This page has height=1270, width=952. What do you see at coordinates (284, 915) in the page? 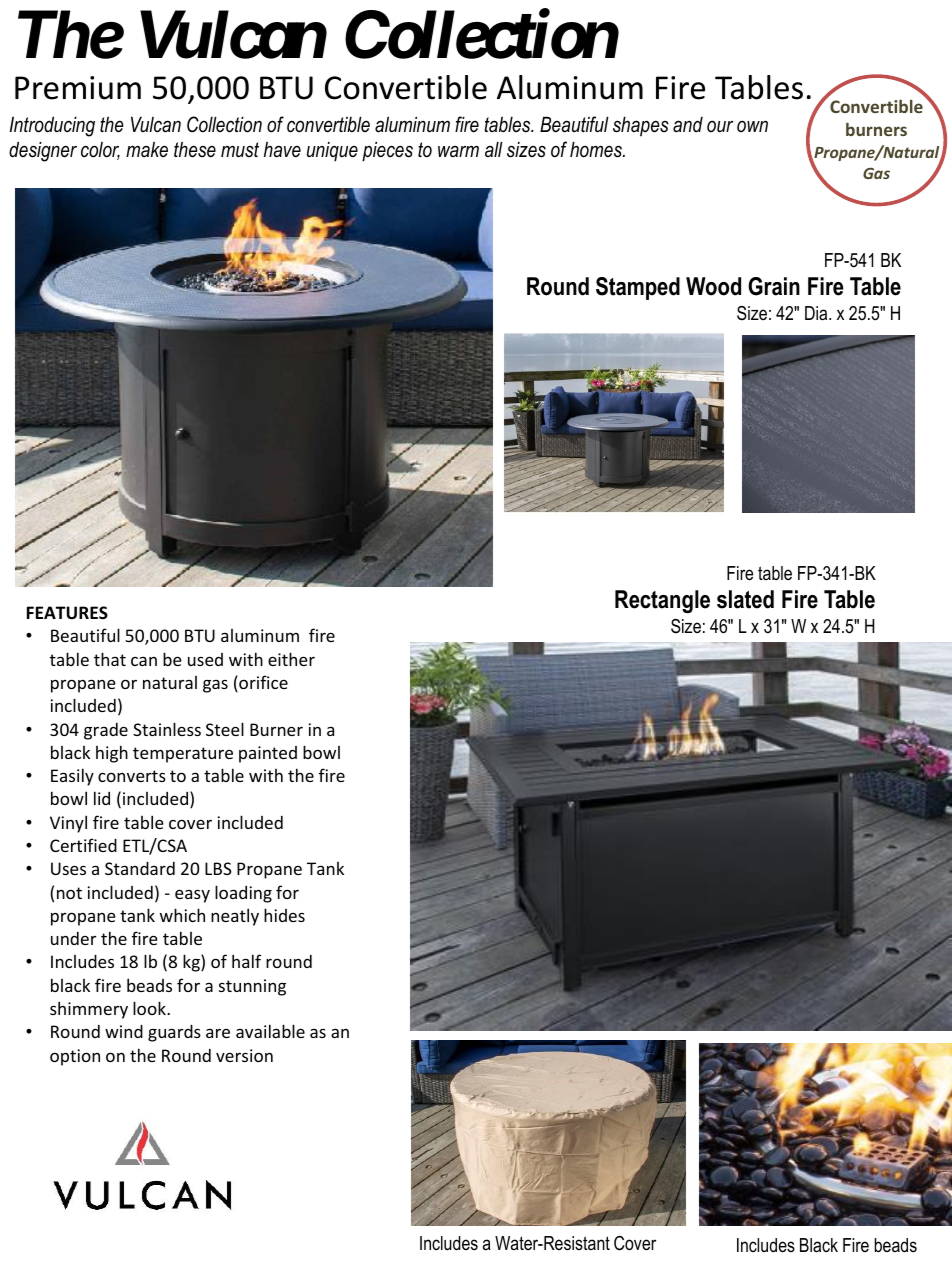
I see `hides` at bounding box center [284, 915].
